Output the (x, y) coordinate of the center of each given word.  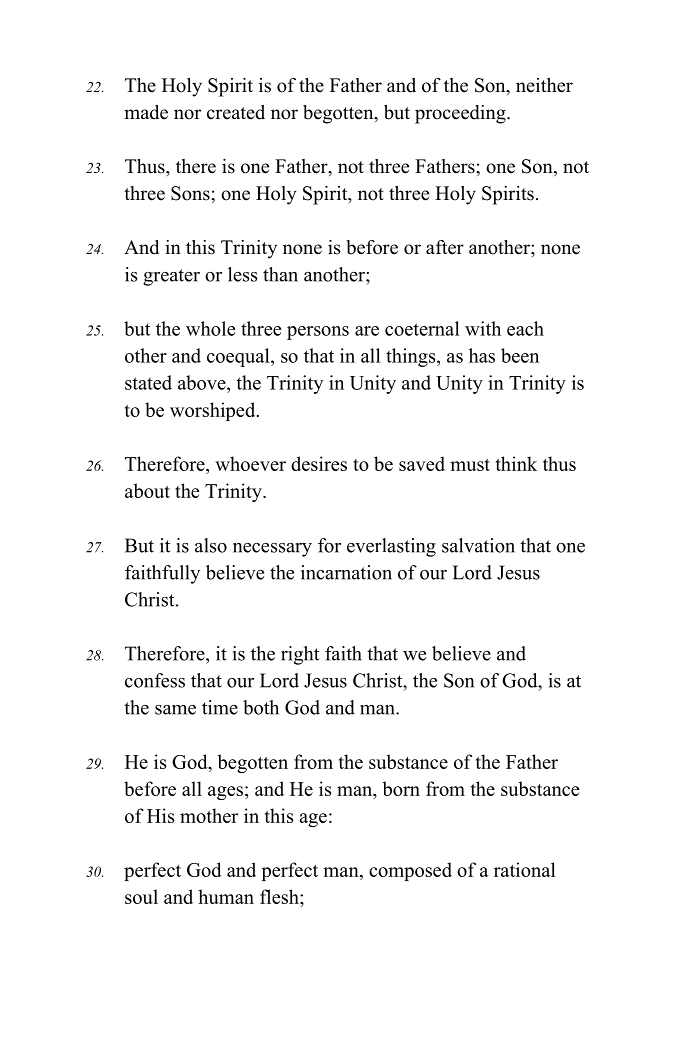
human (226, 896)
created (236, 112)
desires (319, 463)
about (147, 490)
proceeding (461, 114)
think (516, 463)
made (146, 112)
